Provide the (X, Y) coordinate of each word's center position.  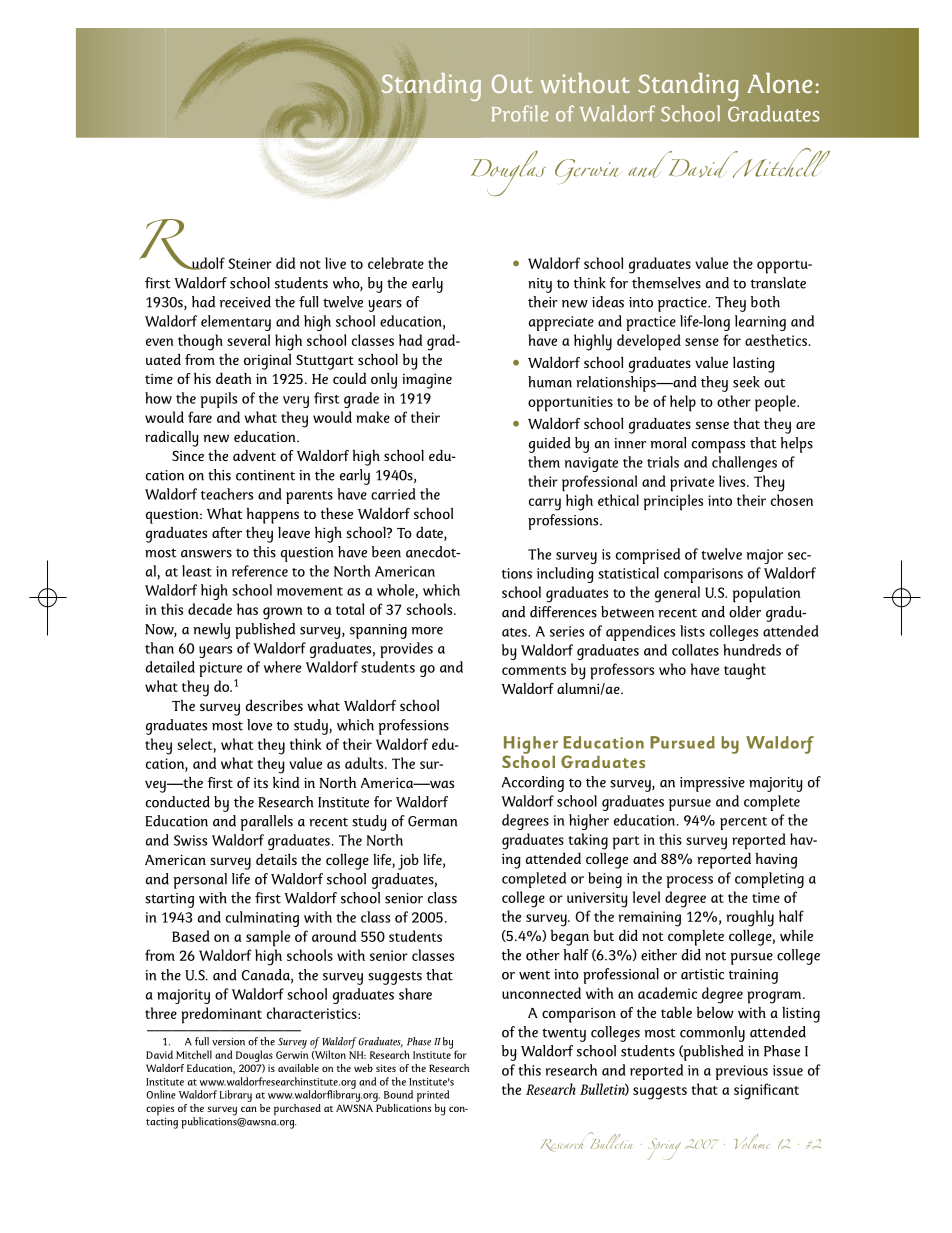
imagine (427, 381)
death (234, 378)
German (432, 821)
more (427, 631)
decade (210, 609)
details (276, 859)
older (745, 612)
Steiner (250, 263)
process (689, 882)
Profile (519, 113)
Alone (779, 83)
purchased (297, 1110)
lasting (754, 365)
